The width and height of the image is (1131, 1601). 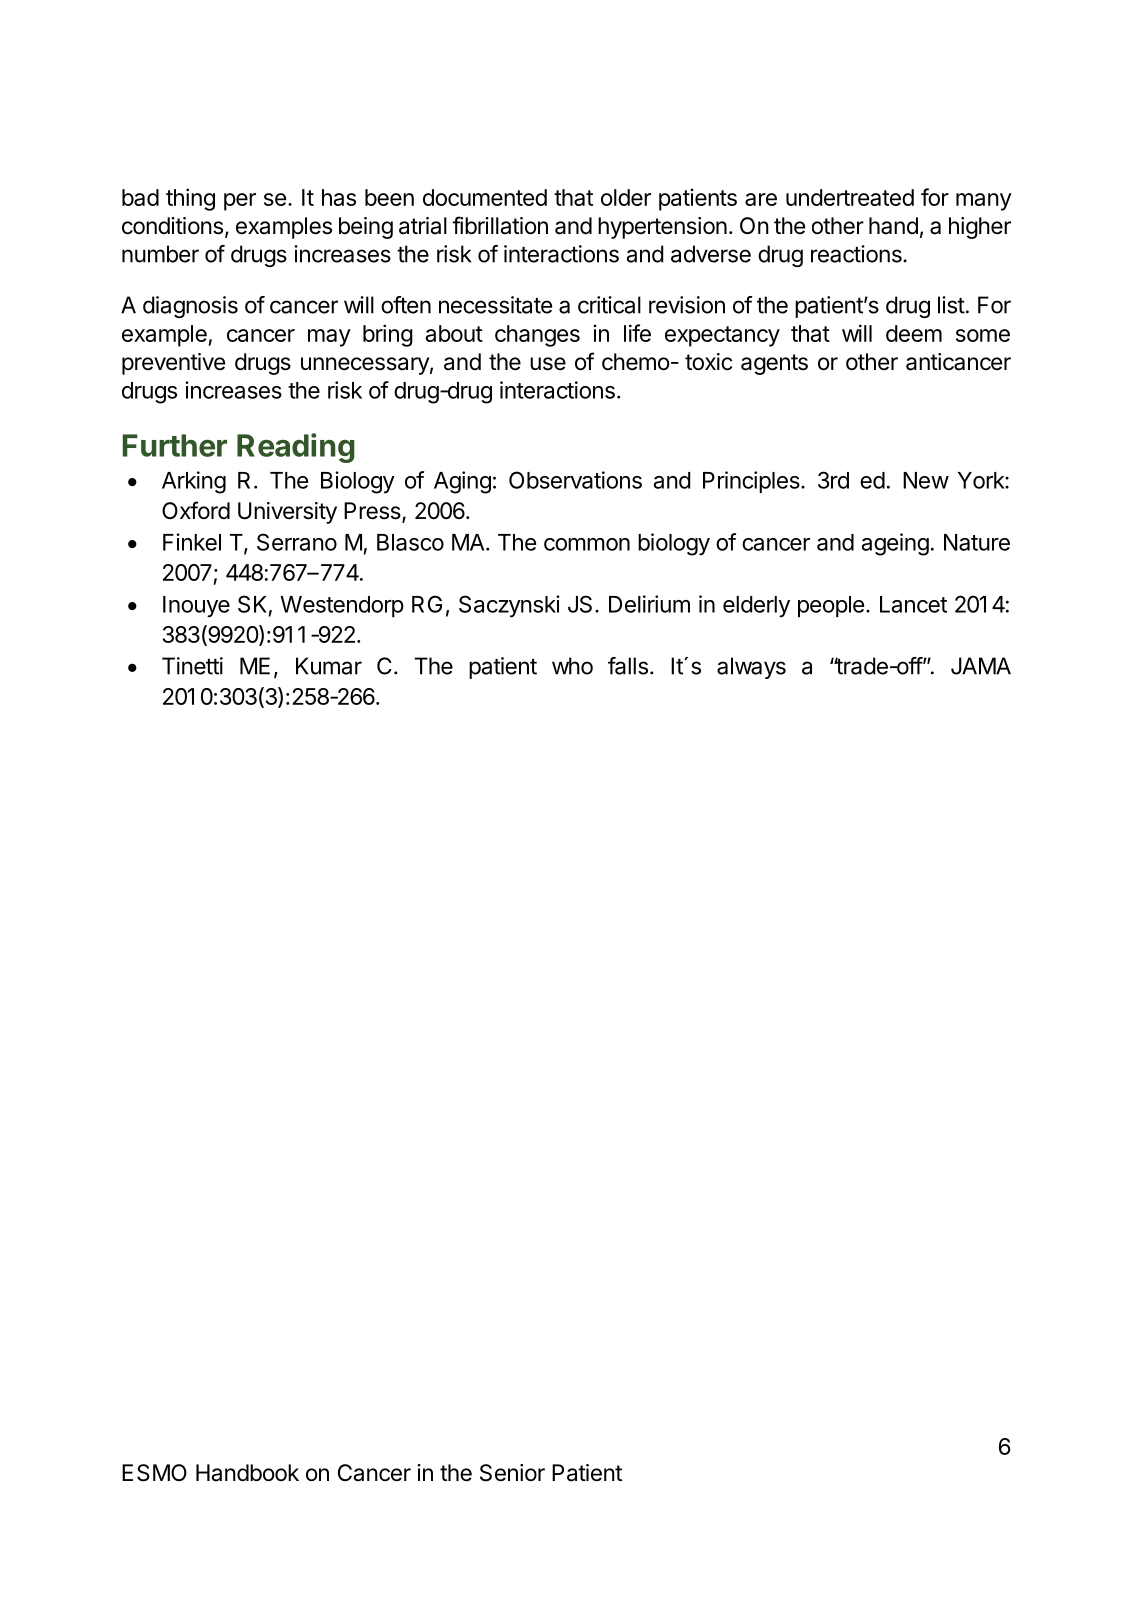 I want to click on reactions, so click(x=857, y=254).
